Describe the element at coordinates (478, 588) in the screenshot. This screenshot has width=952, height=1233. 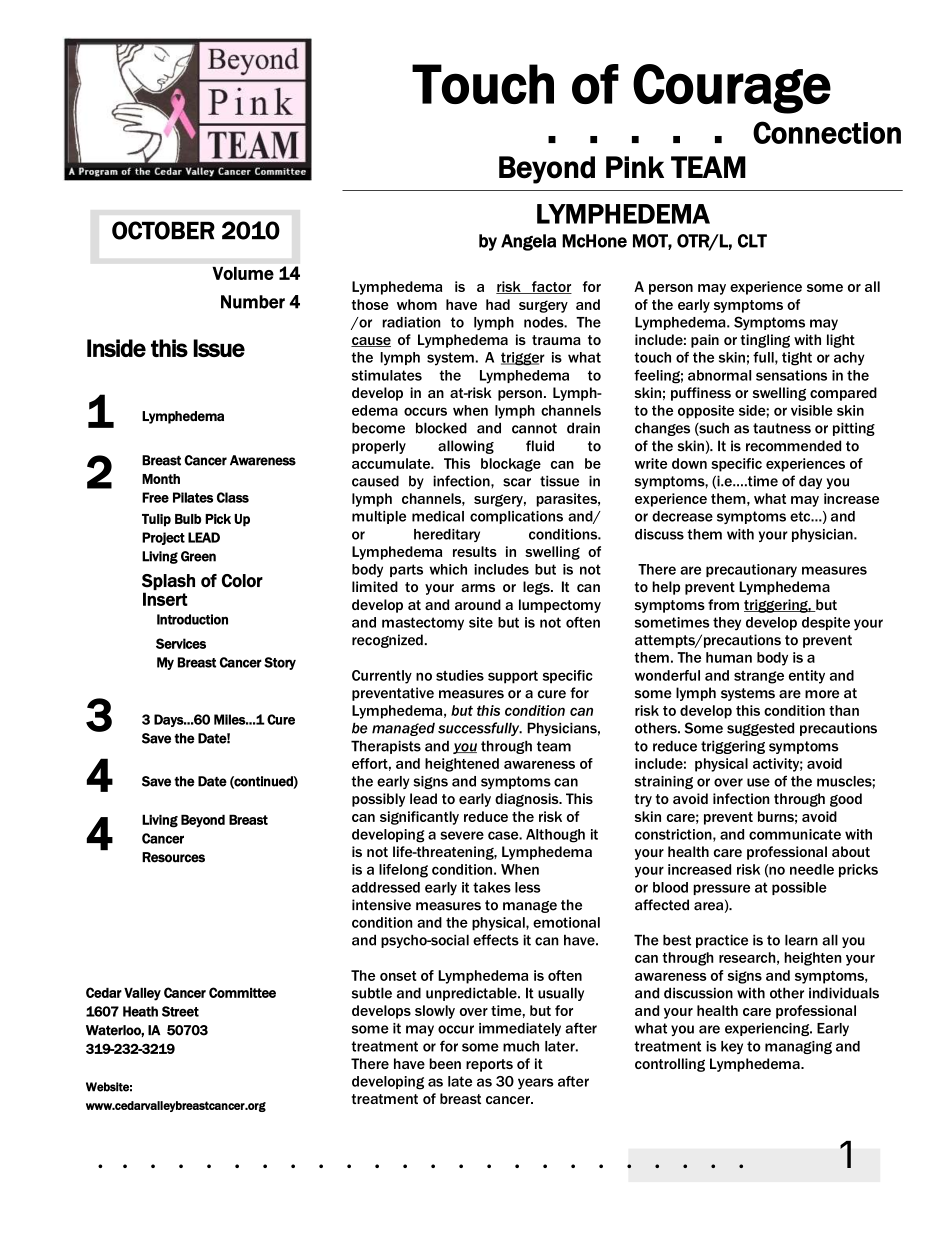
I see `arms` at that location.
